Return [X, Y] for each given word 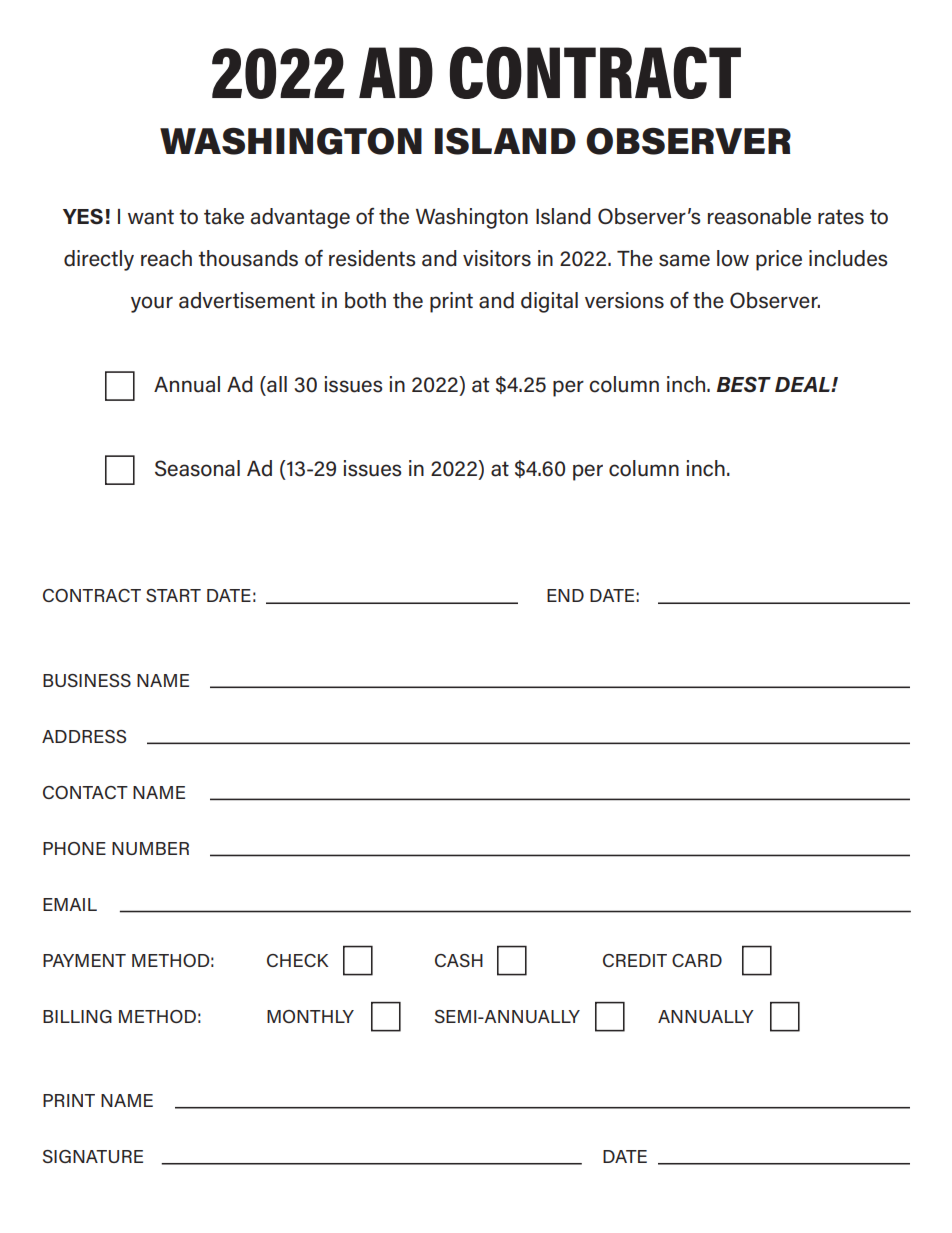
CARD [697, 960]
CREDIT [635, 960]
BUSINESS [87, 680]
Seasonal [197, 468]
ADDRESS [84, 736]
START [173, 595]
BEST [744, 384]
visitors [497, 258]
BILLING [77, 1016]
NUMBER [150, 848]
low [733, 258]
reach [166, 258]
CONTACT [85, 792]
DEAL [803, 384]
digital [549, 302]
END [565, 595]
